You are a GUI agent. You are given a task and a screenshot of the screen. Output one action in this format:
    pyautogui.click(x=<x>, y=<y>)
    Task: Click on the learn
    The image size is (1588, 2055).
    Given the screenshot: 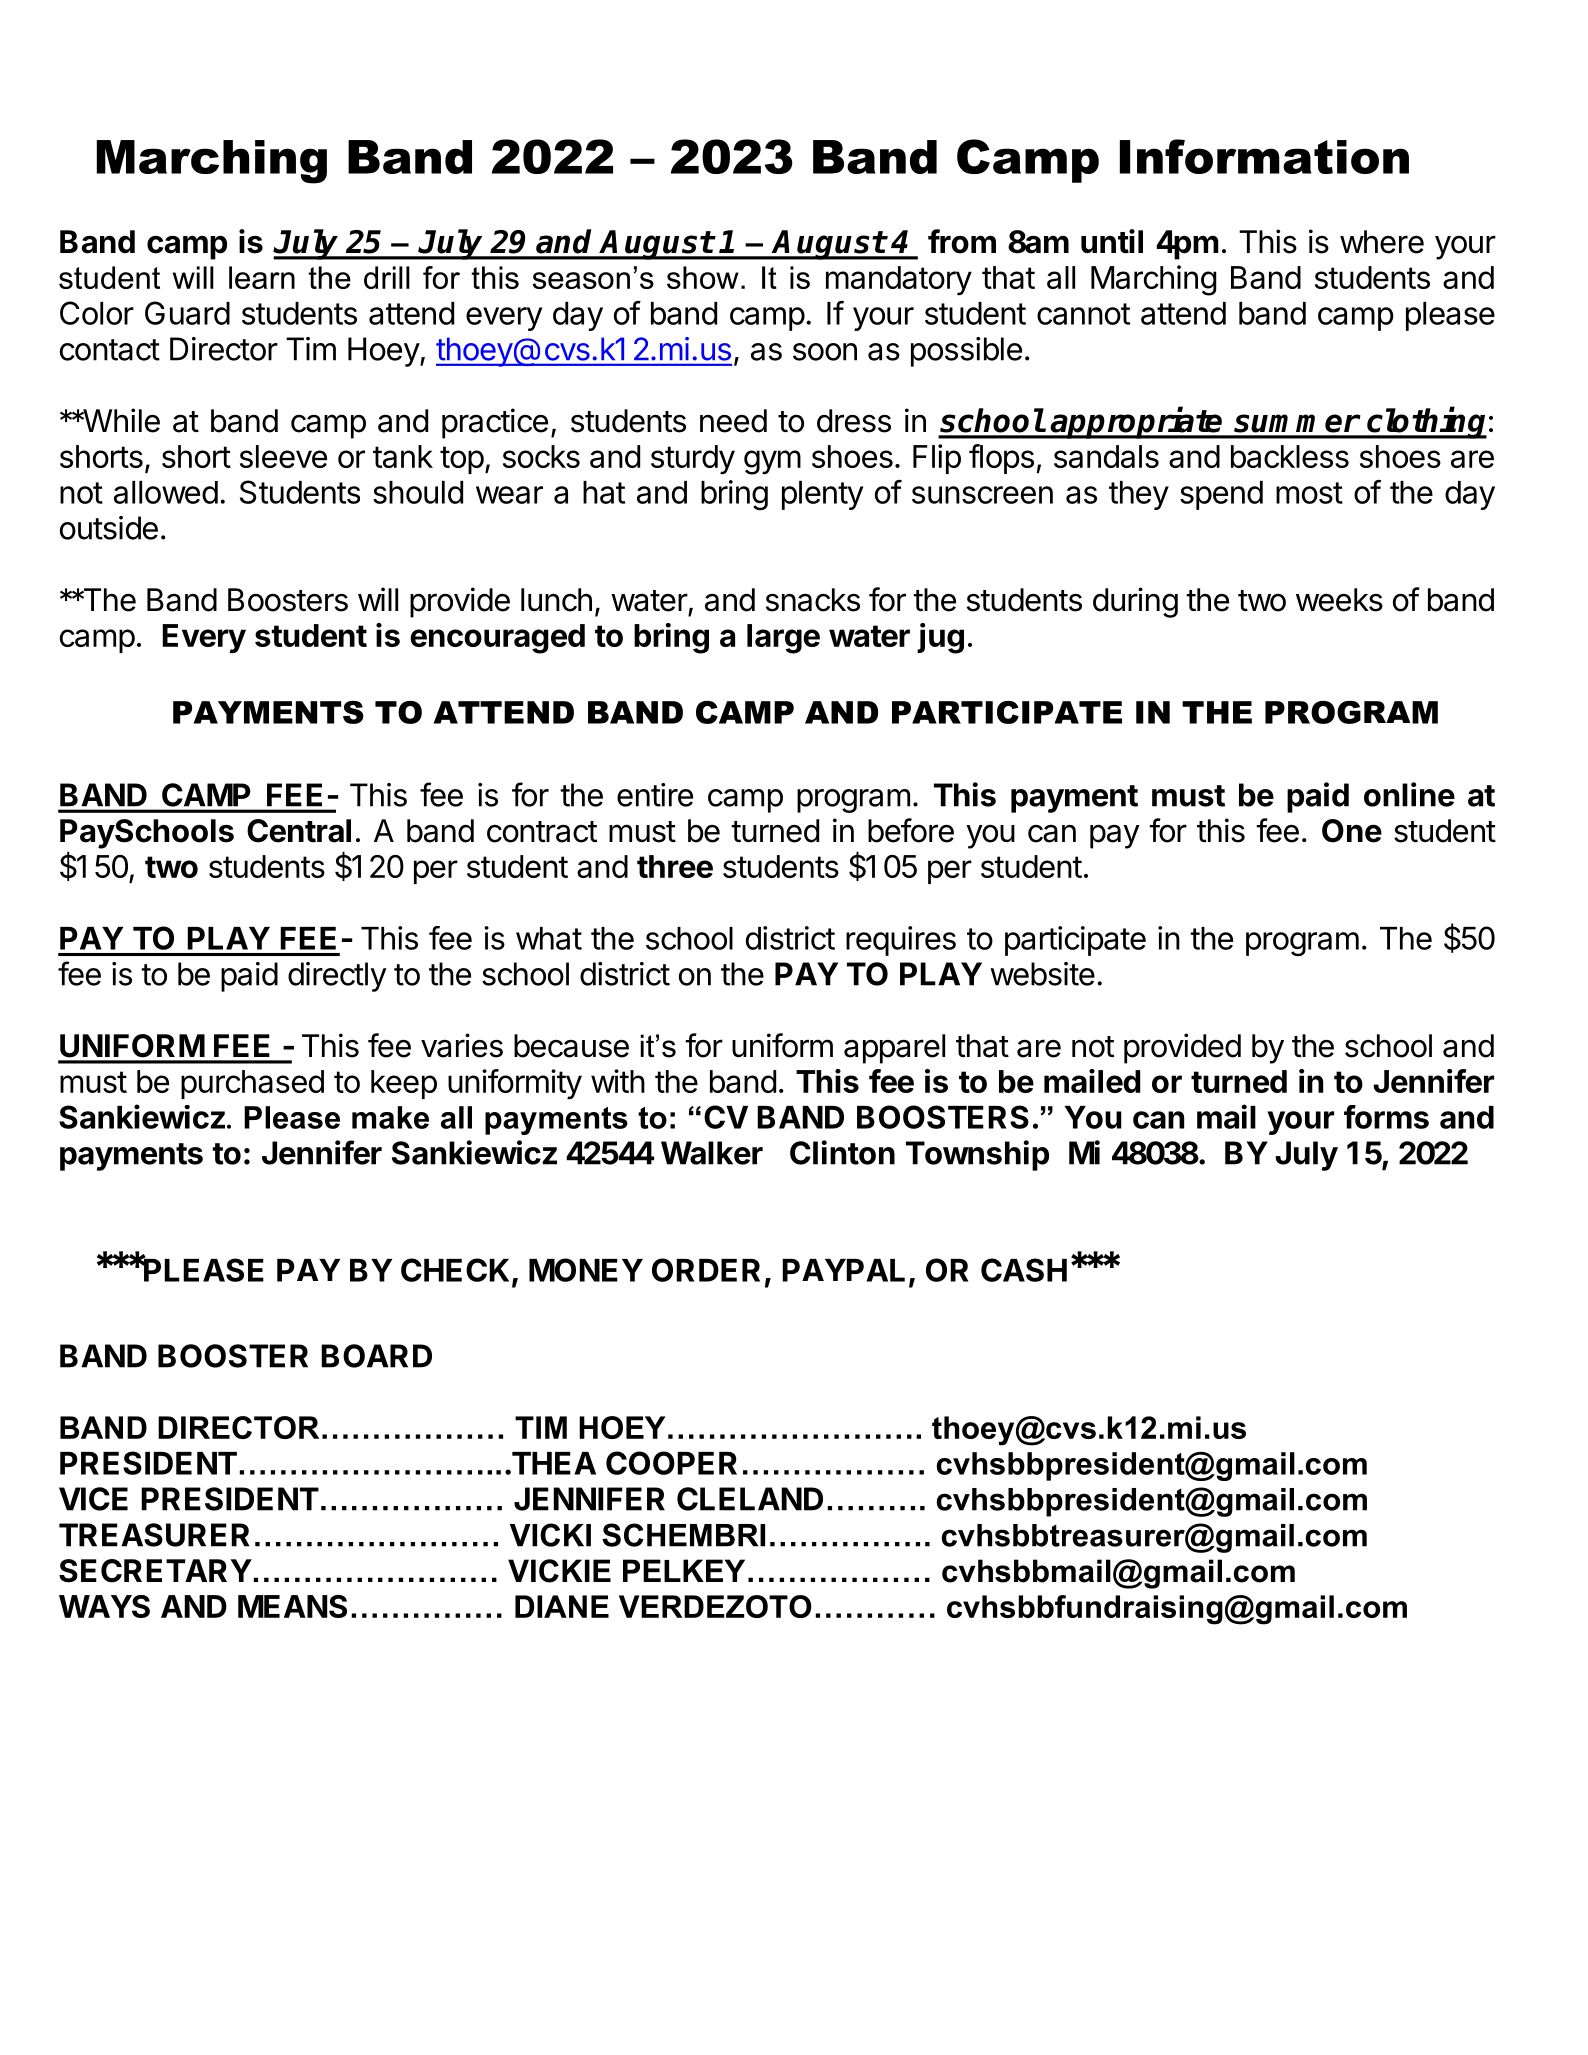 What is the action you would take?
    pyautogui.click(x=262, y=277)
